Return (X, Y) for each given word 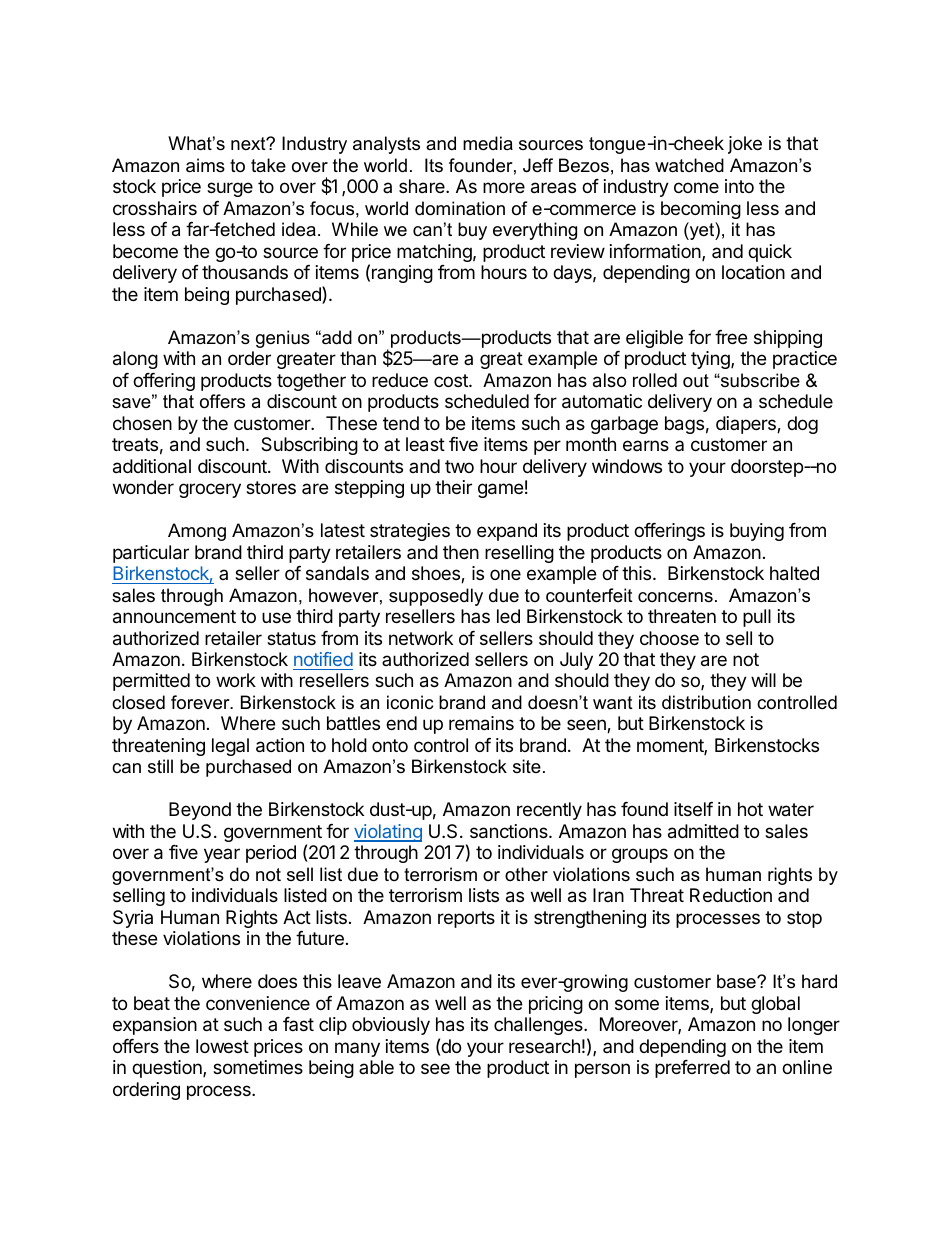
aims (205, 165)
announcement (174, 617)
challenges (539, 1026)
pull (757, 618)
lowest (222, 1046)
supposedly (436, 597)
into (739, 186)
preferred (692, 1069)
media (488, 143)
